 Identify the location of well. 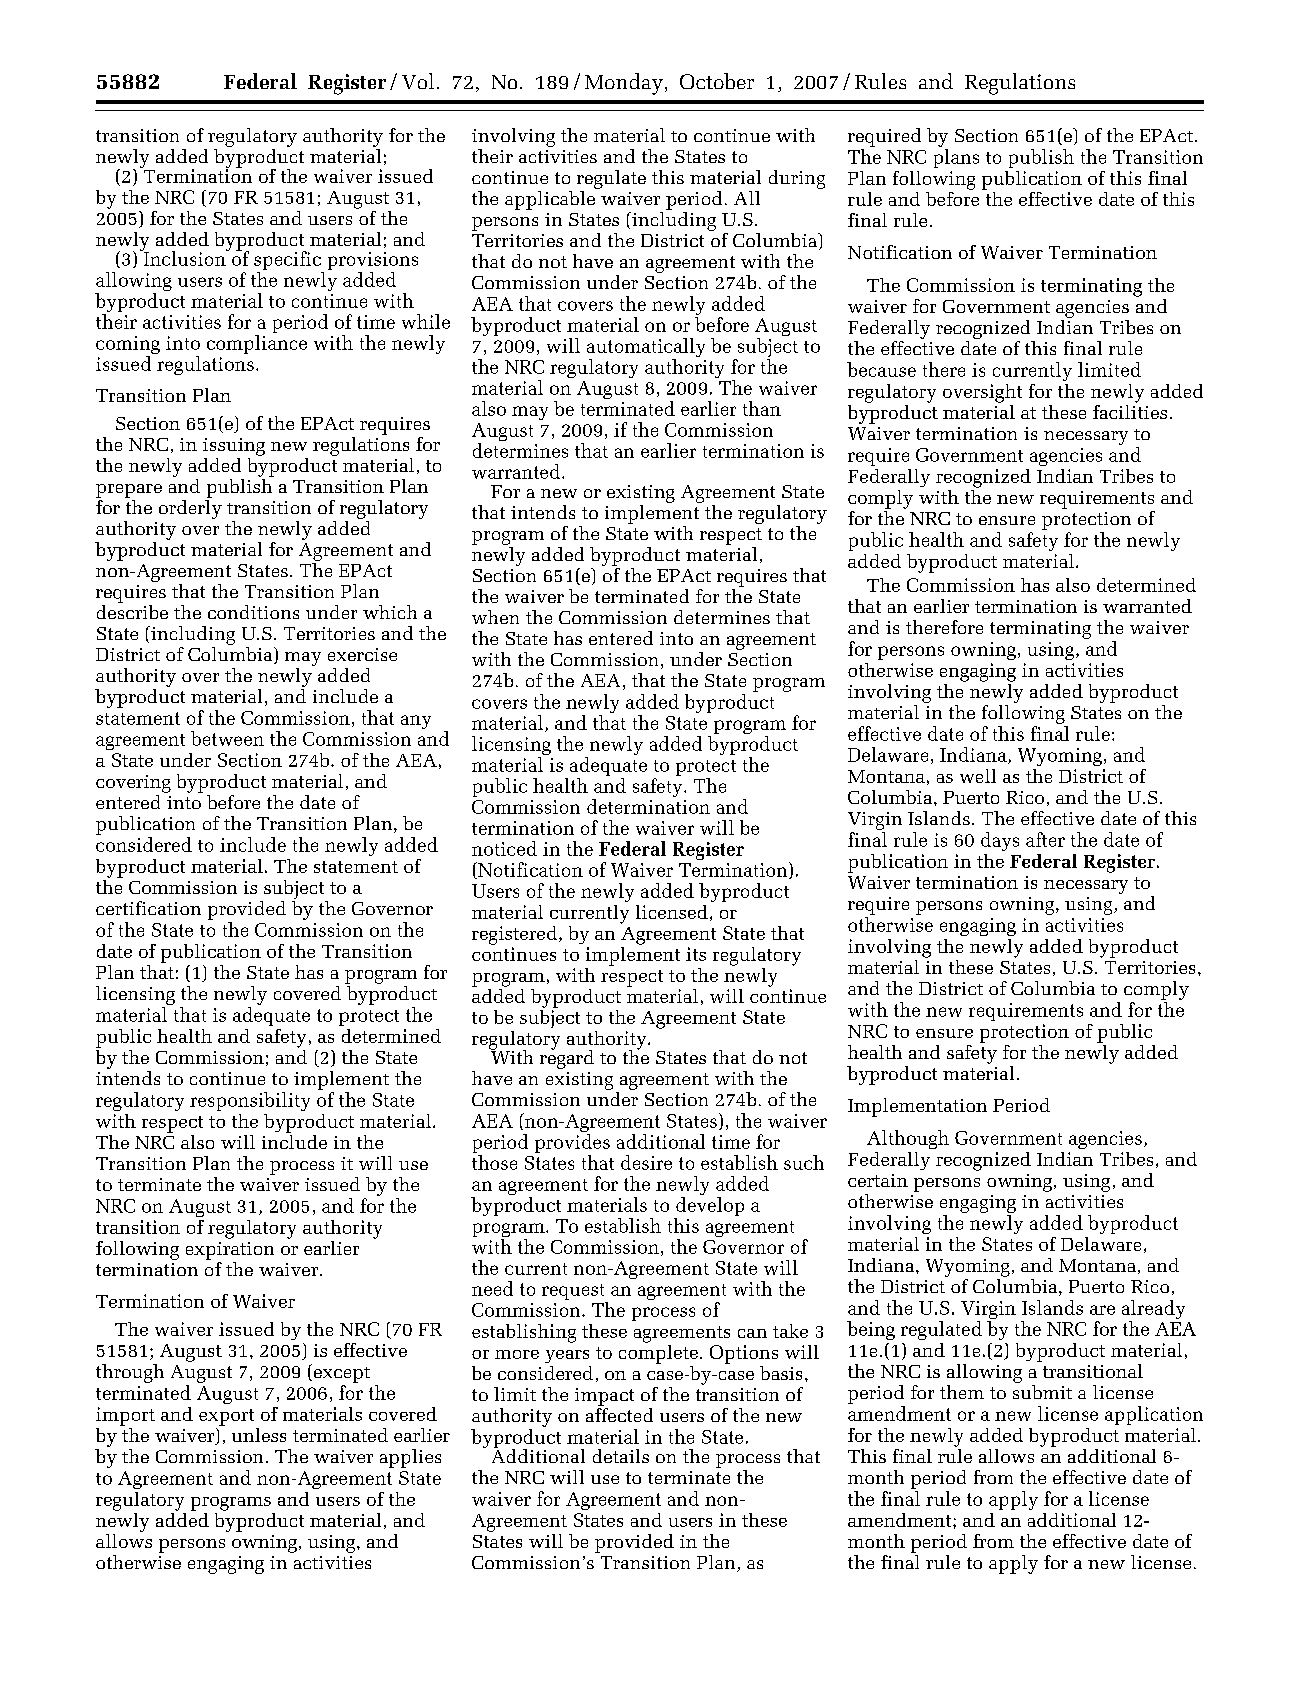
(978, 776).
